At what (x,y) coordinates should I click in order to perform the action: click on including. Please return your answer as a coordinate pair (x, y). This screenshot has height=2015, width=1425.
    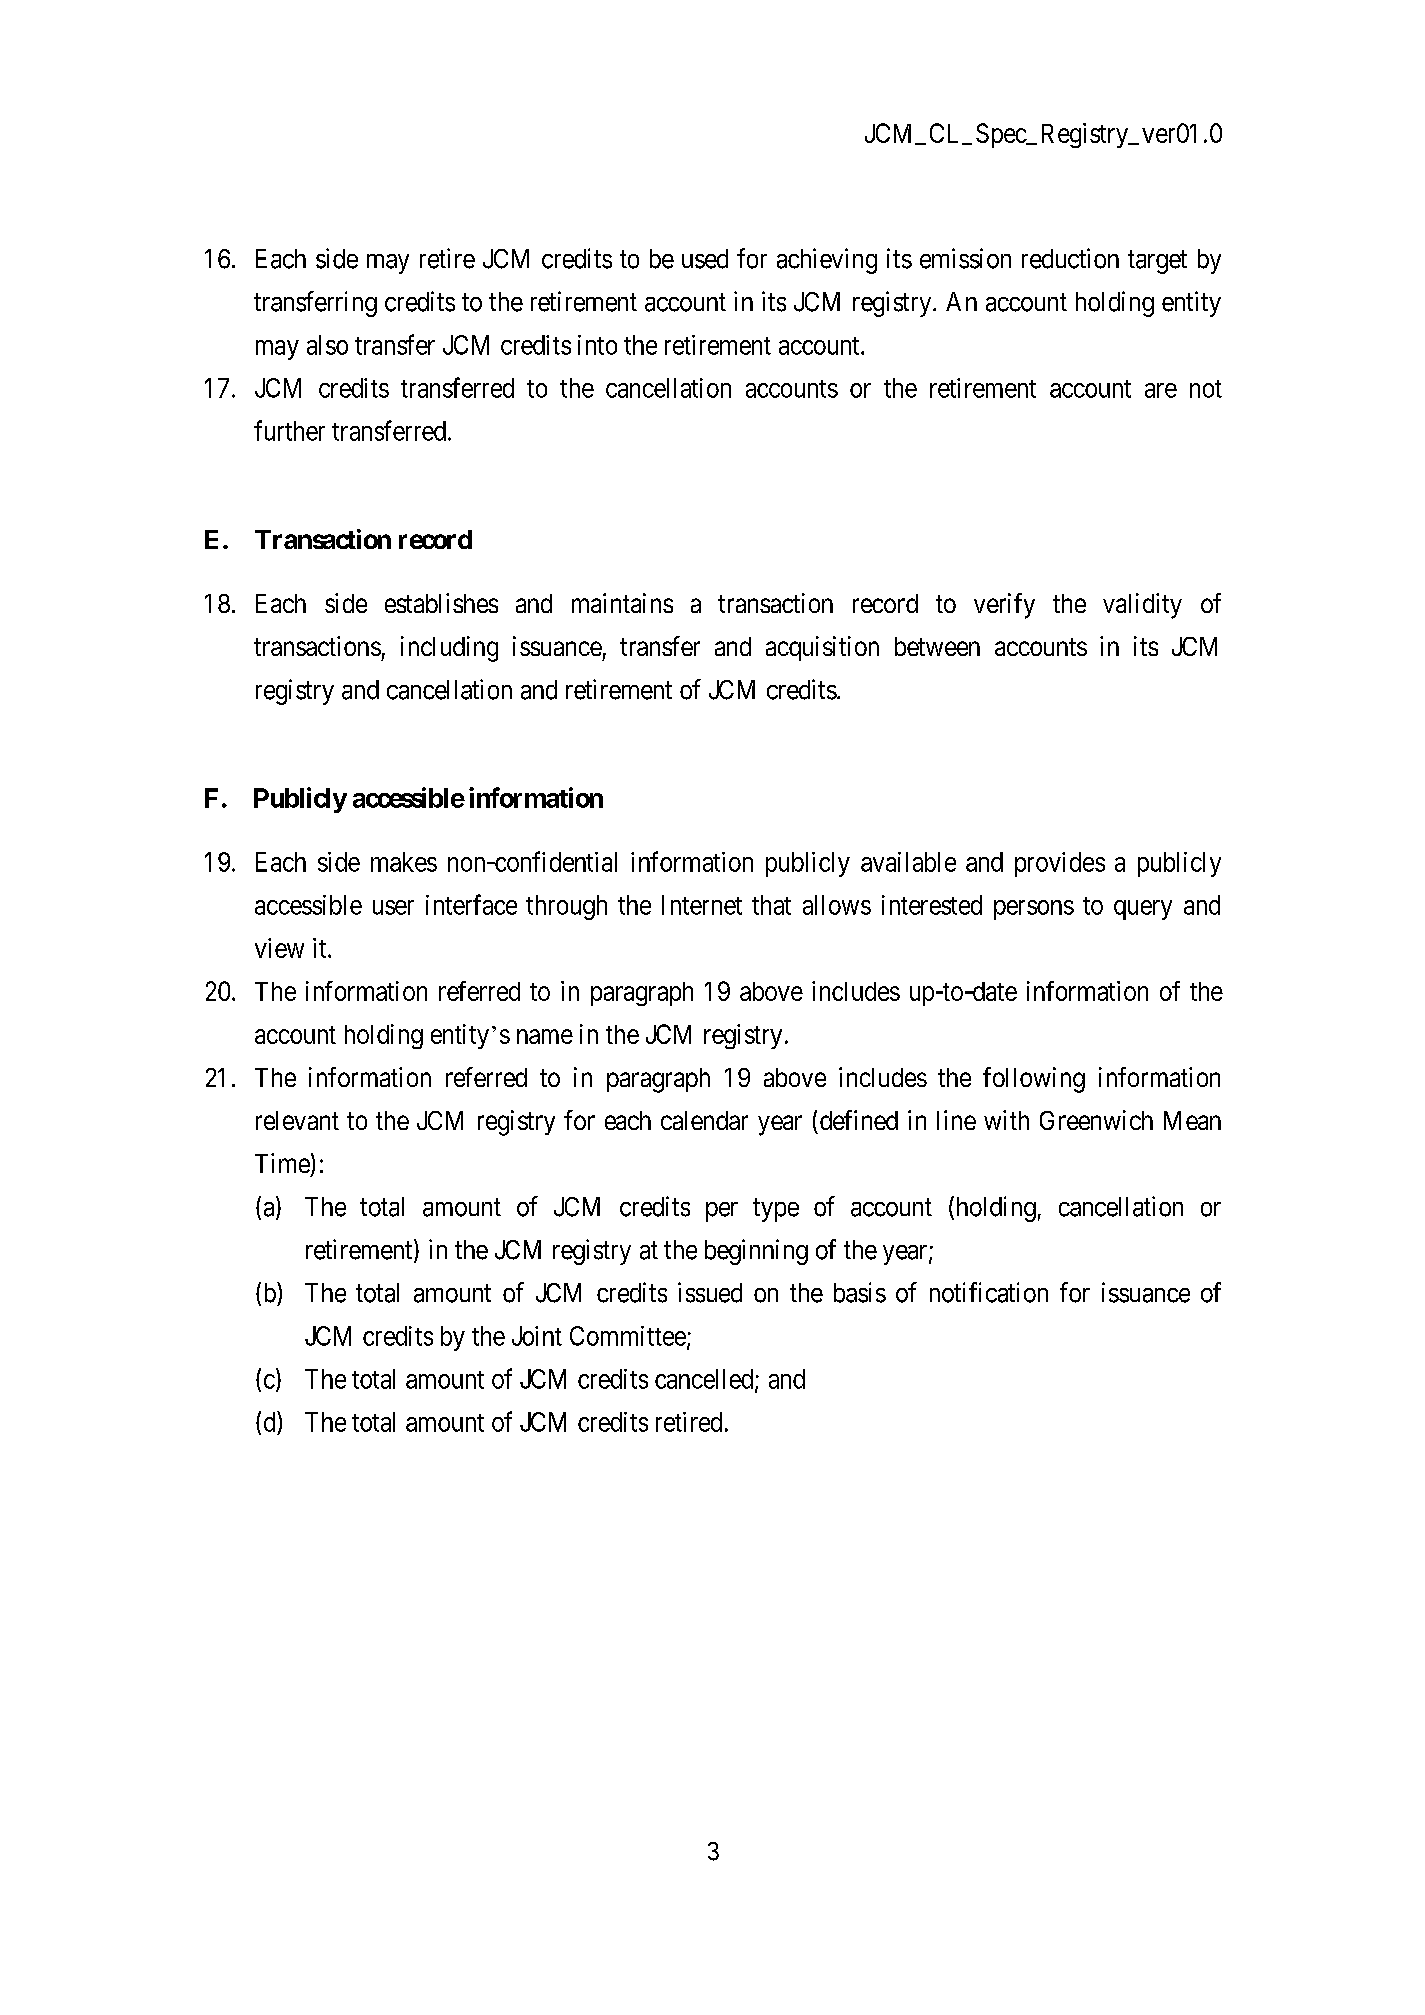
    Looking at the image, I should click on (449, 649).
